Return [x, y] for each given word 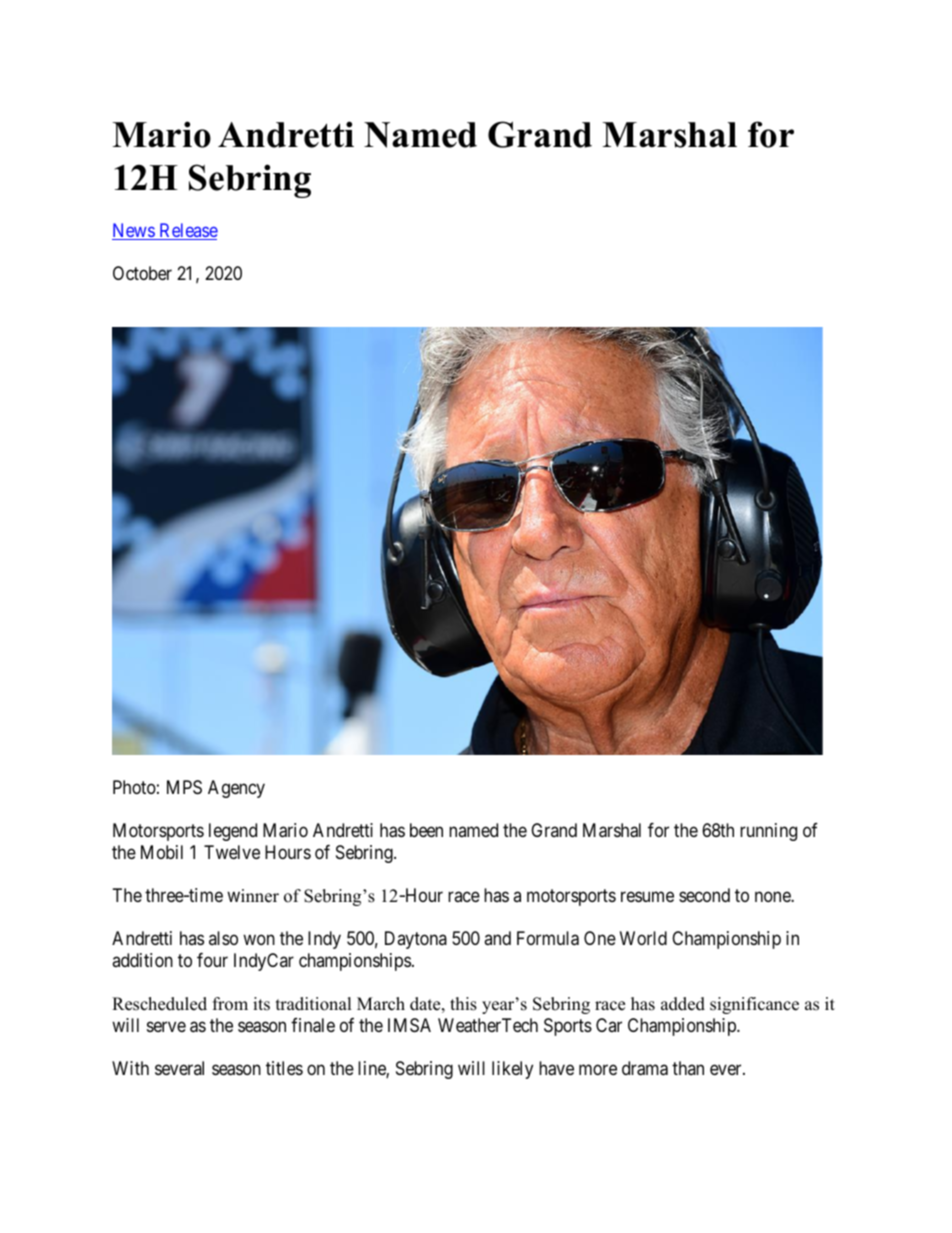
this [463, 1004]
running [768, 832]
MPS [184, 787]
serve [166, 1026]
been [426, 830]
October [142, 273]
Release [187, 231]
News [134, 231]
